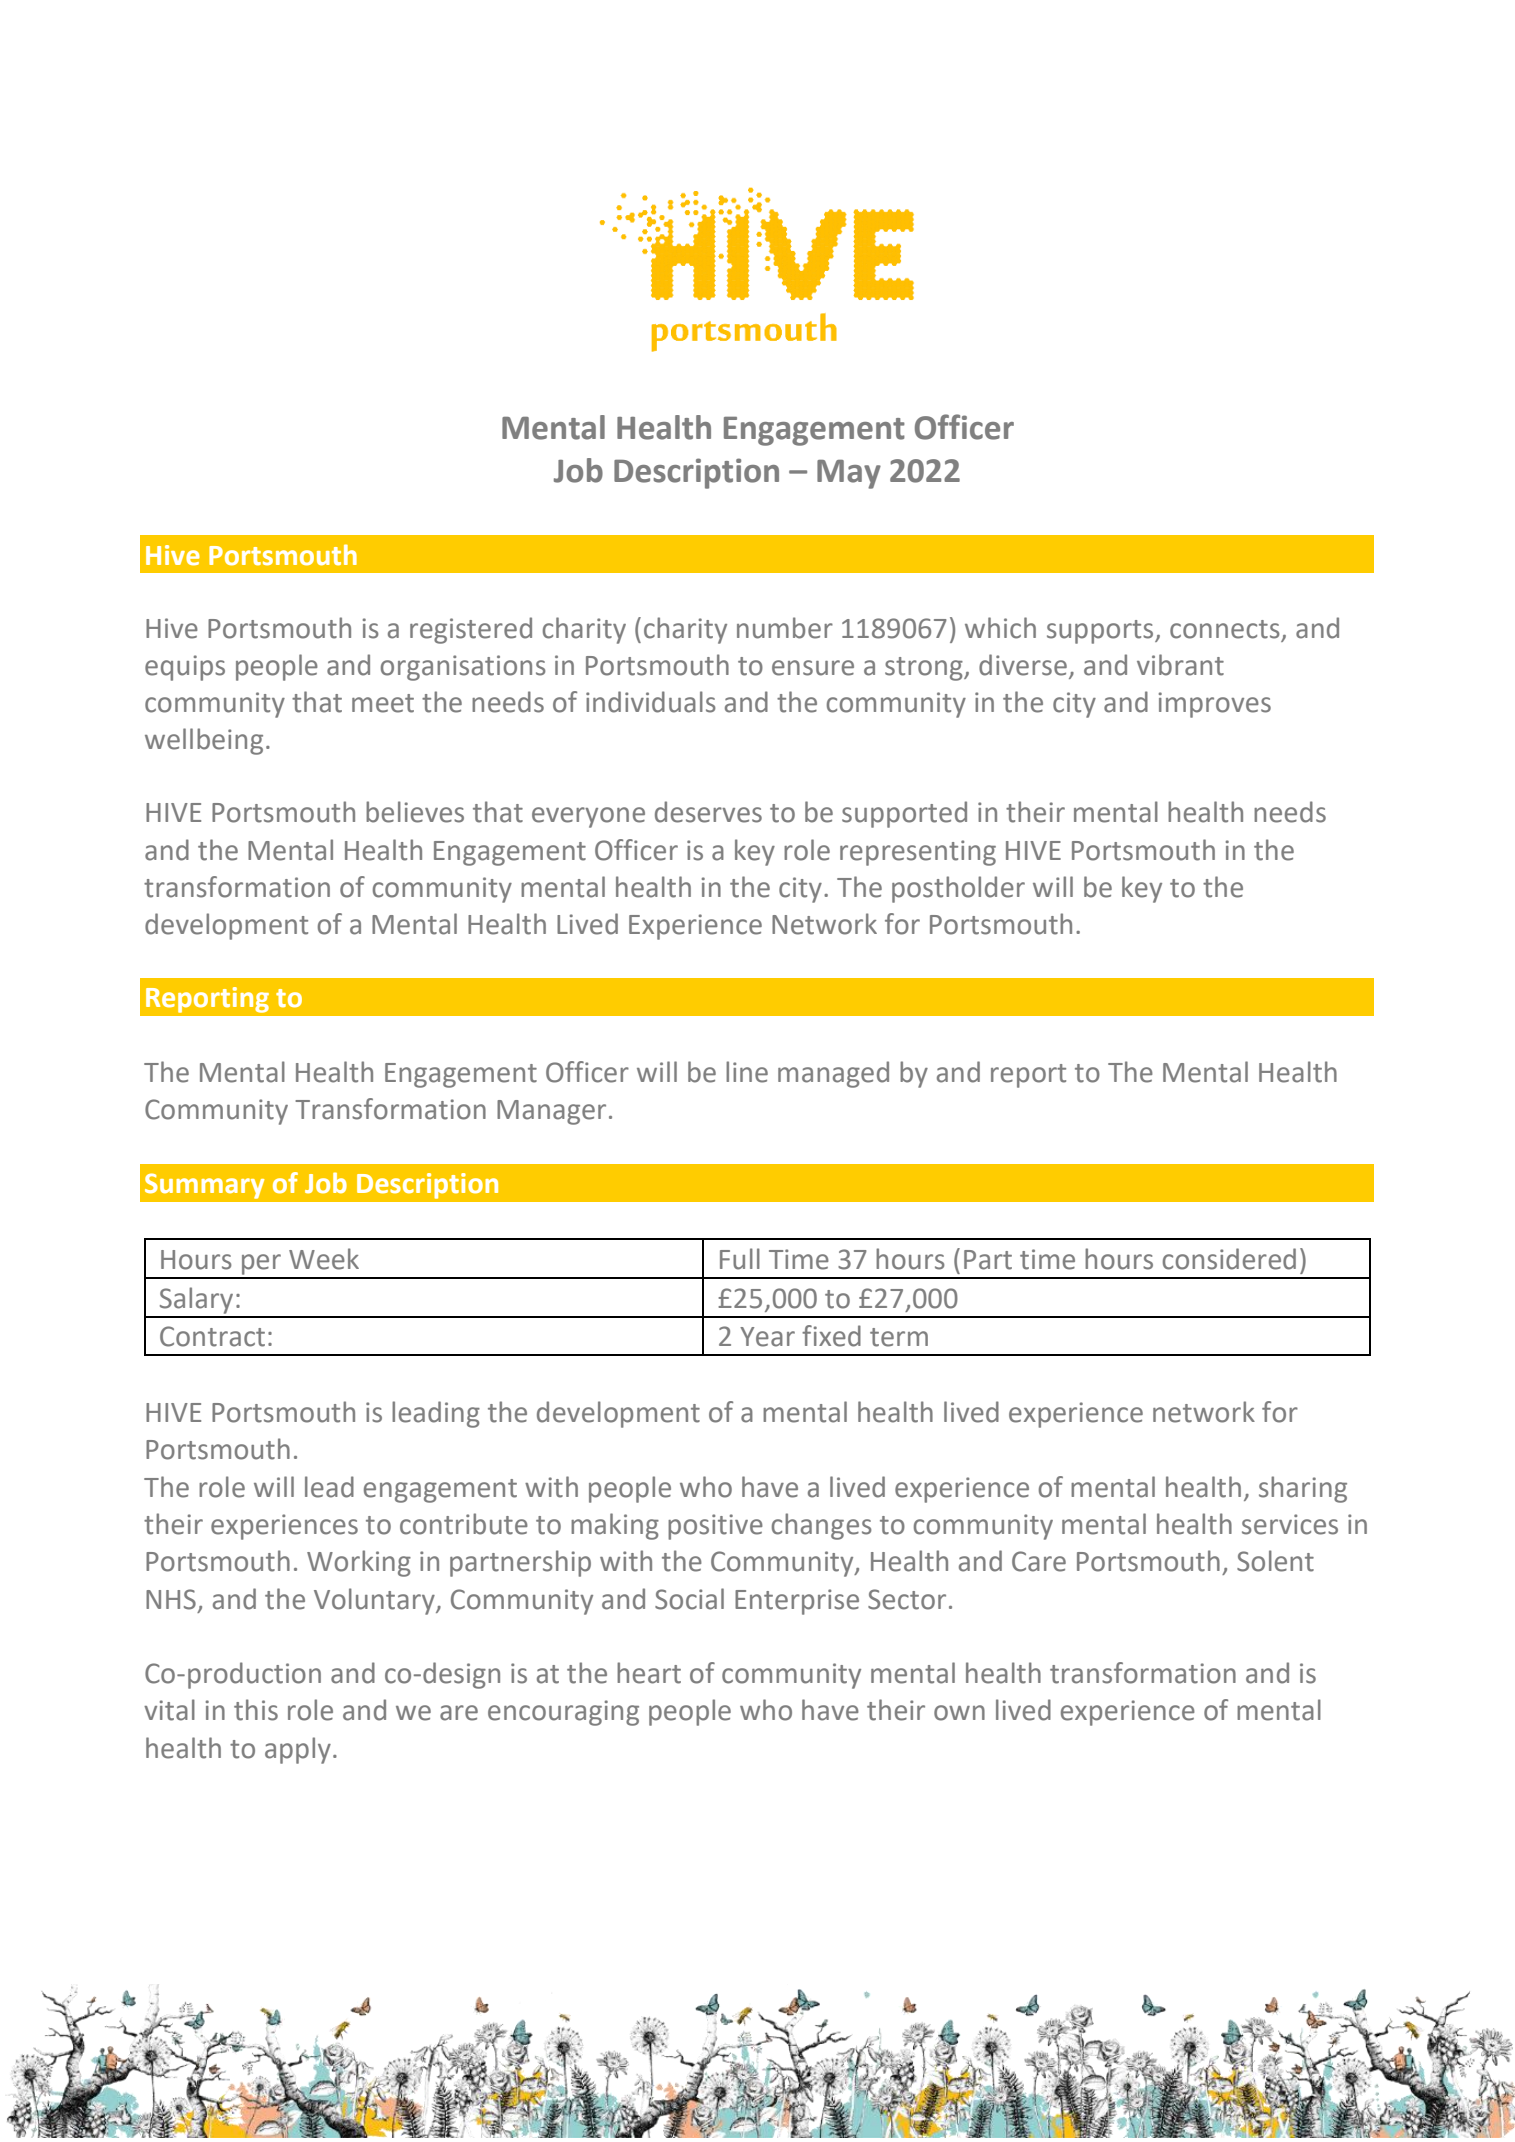  I want to click on Summary, so click(204, 1186).
